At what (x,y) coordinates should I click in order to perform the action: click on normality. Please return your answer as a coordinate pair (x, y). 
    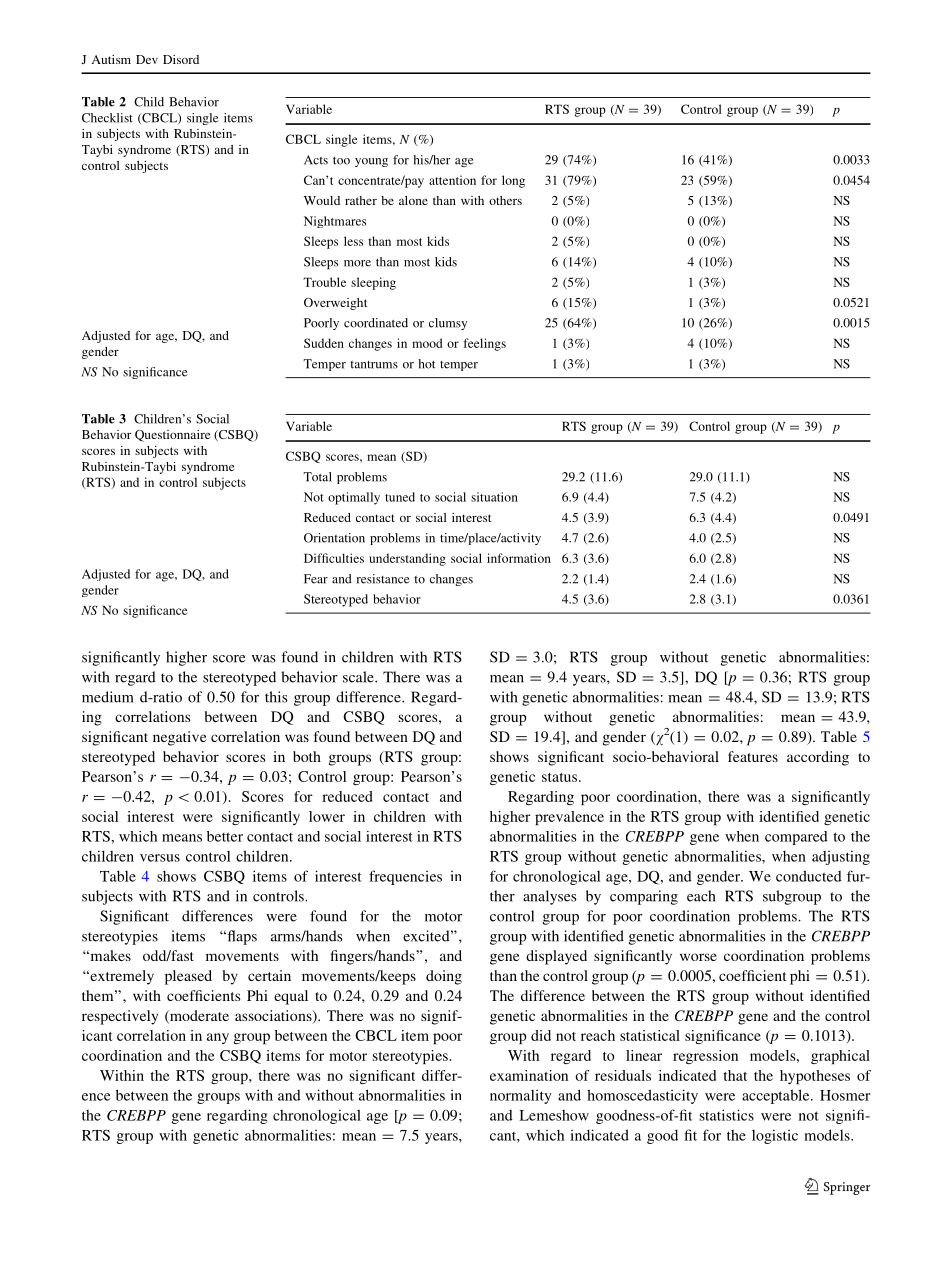
    Looking at the image, I should click on (521, 1097).
